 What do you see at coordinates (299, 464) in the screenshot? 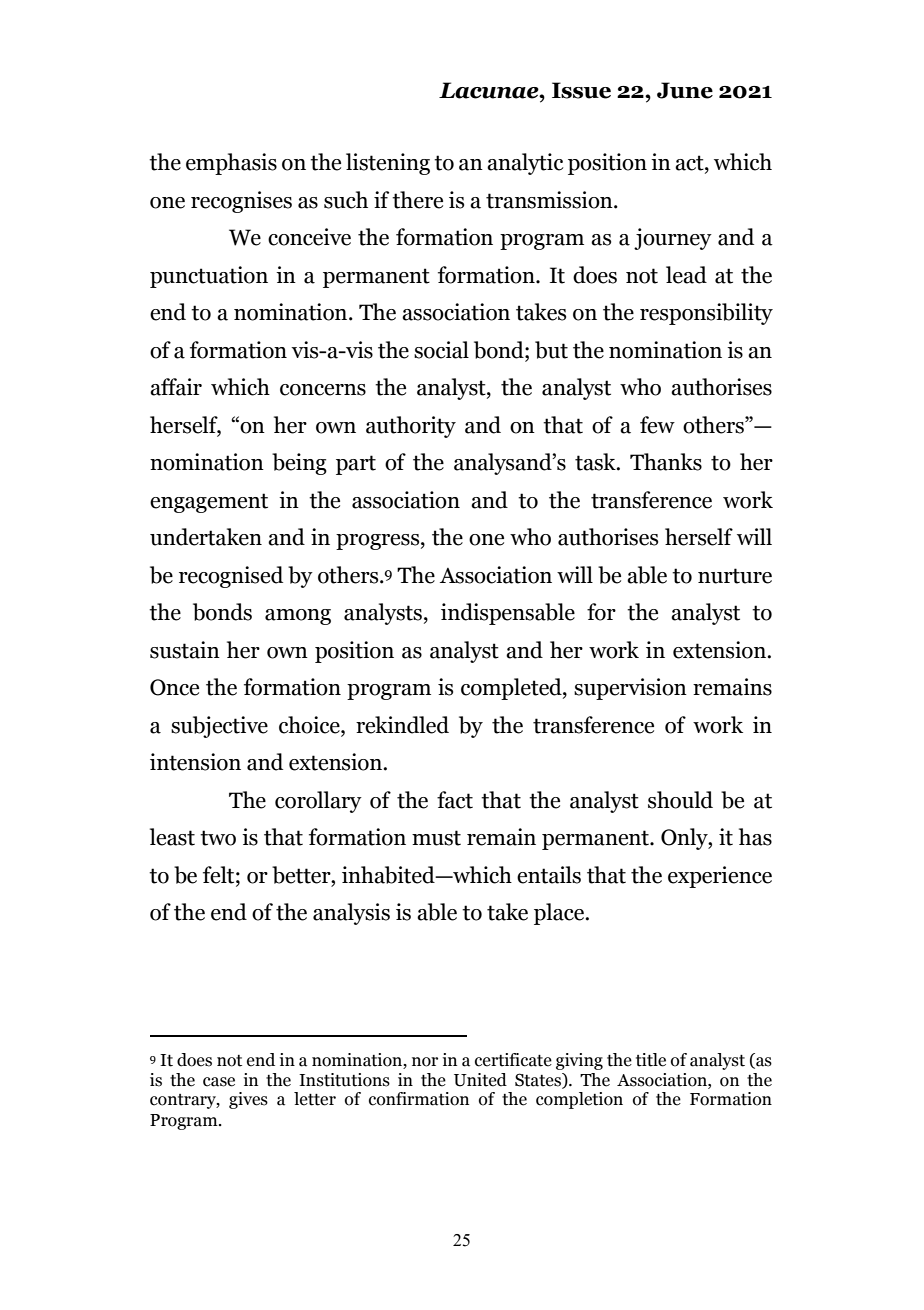
I see `being` at bounding box center [299, 464].
